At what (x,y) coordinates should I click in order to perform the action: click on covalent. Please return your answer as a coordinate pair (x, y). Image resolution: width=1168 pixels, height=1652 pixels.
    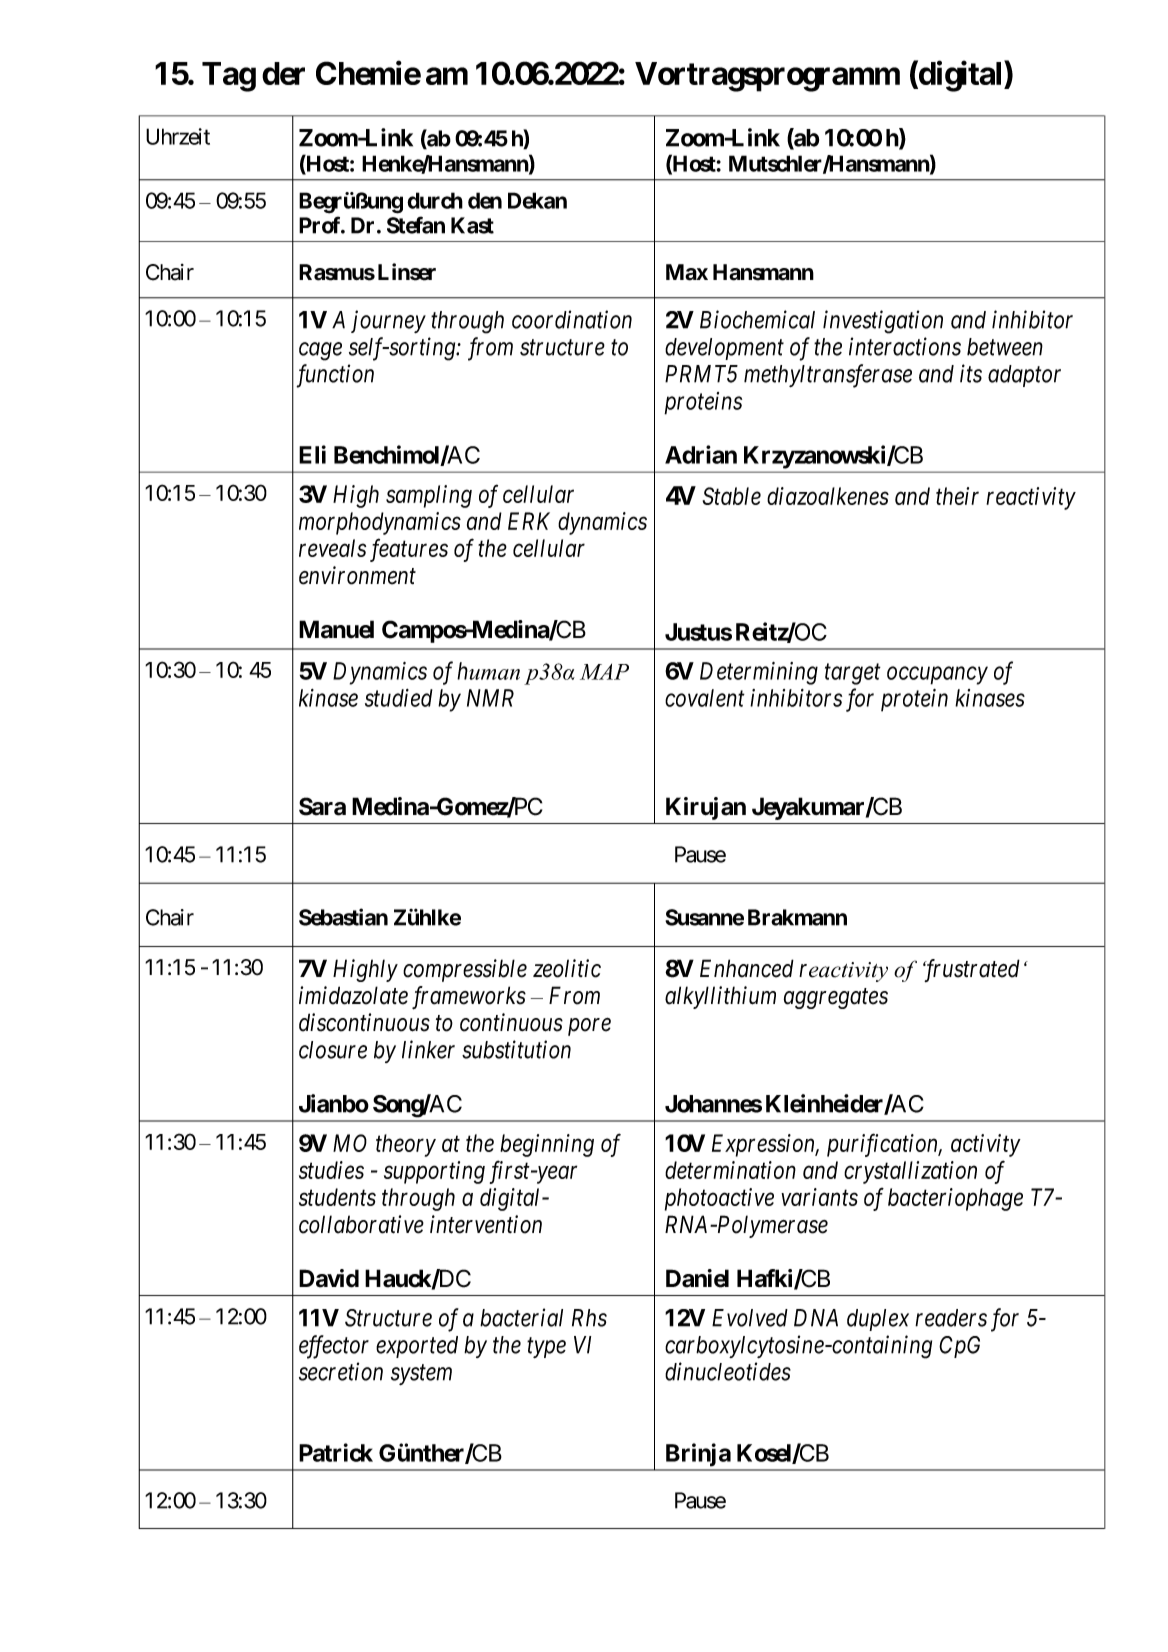
    Looking at the image, I should click on (705, 698).
